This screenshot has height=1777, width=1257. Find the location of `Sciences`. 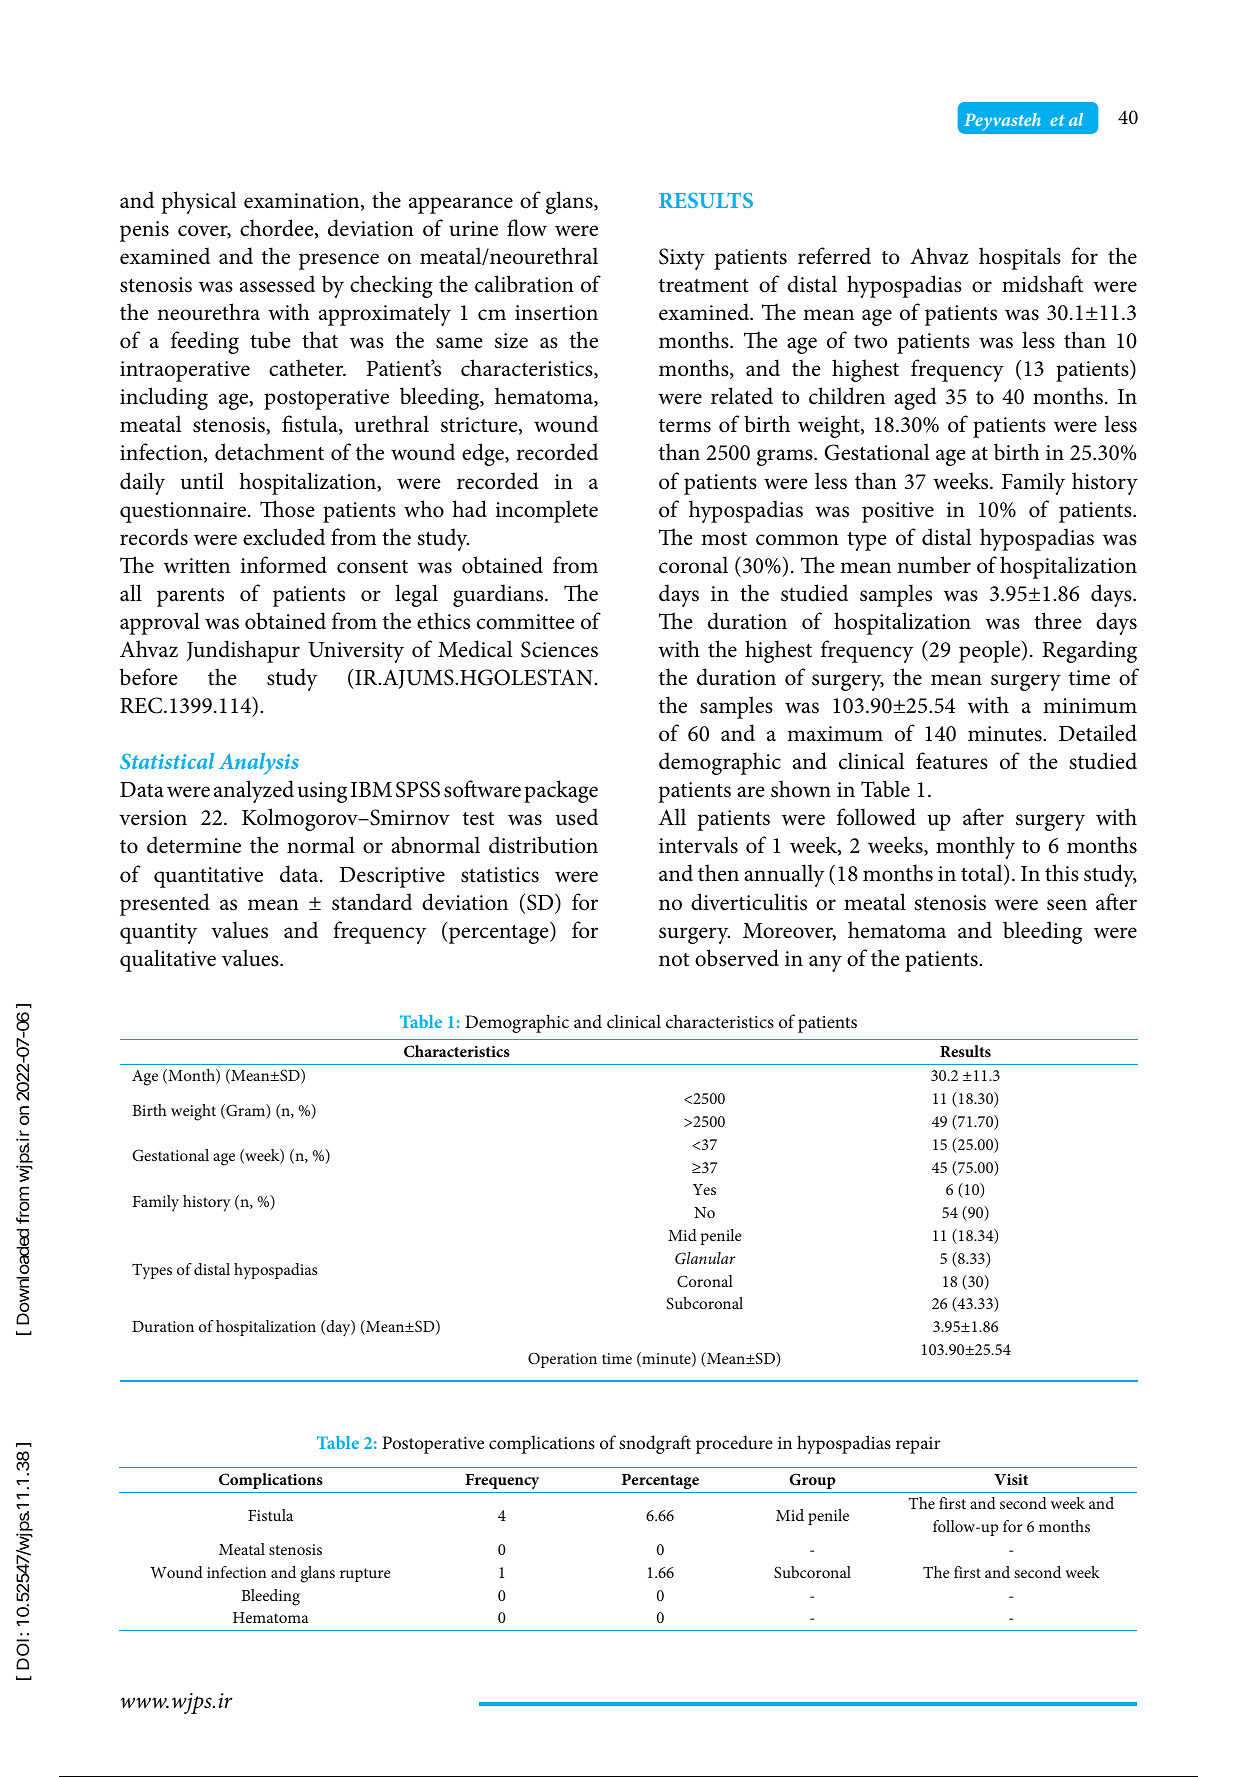

Sciences is located at coordinates (559, 649).
